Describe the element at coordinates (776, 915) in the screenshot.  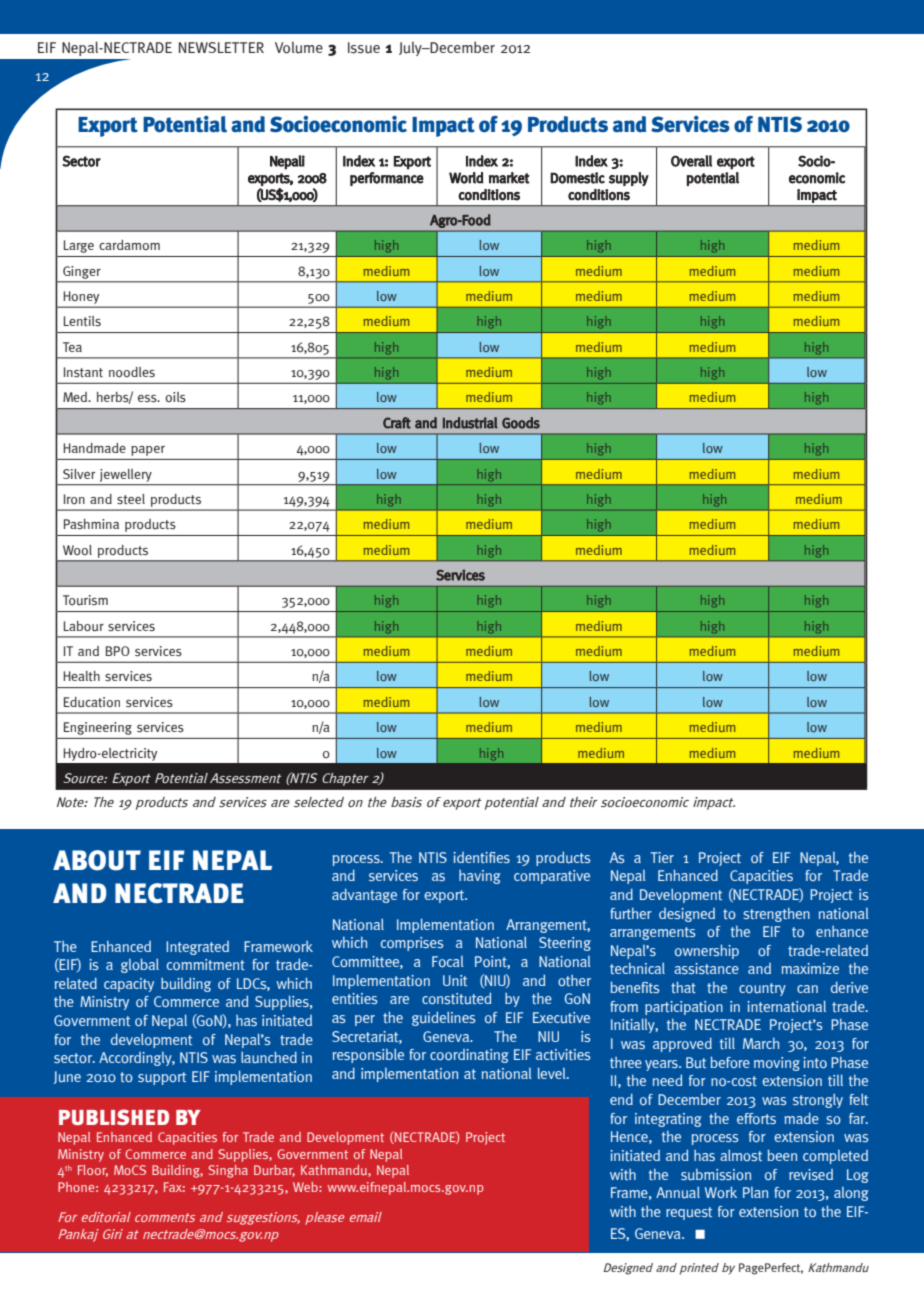
I see `strengthen` at that location.
